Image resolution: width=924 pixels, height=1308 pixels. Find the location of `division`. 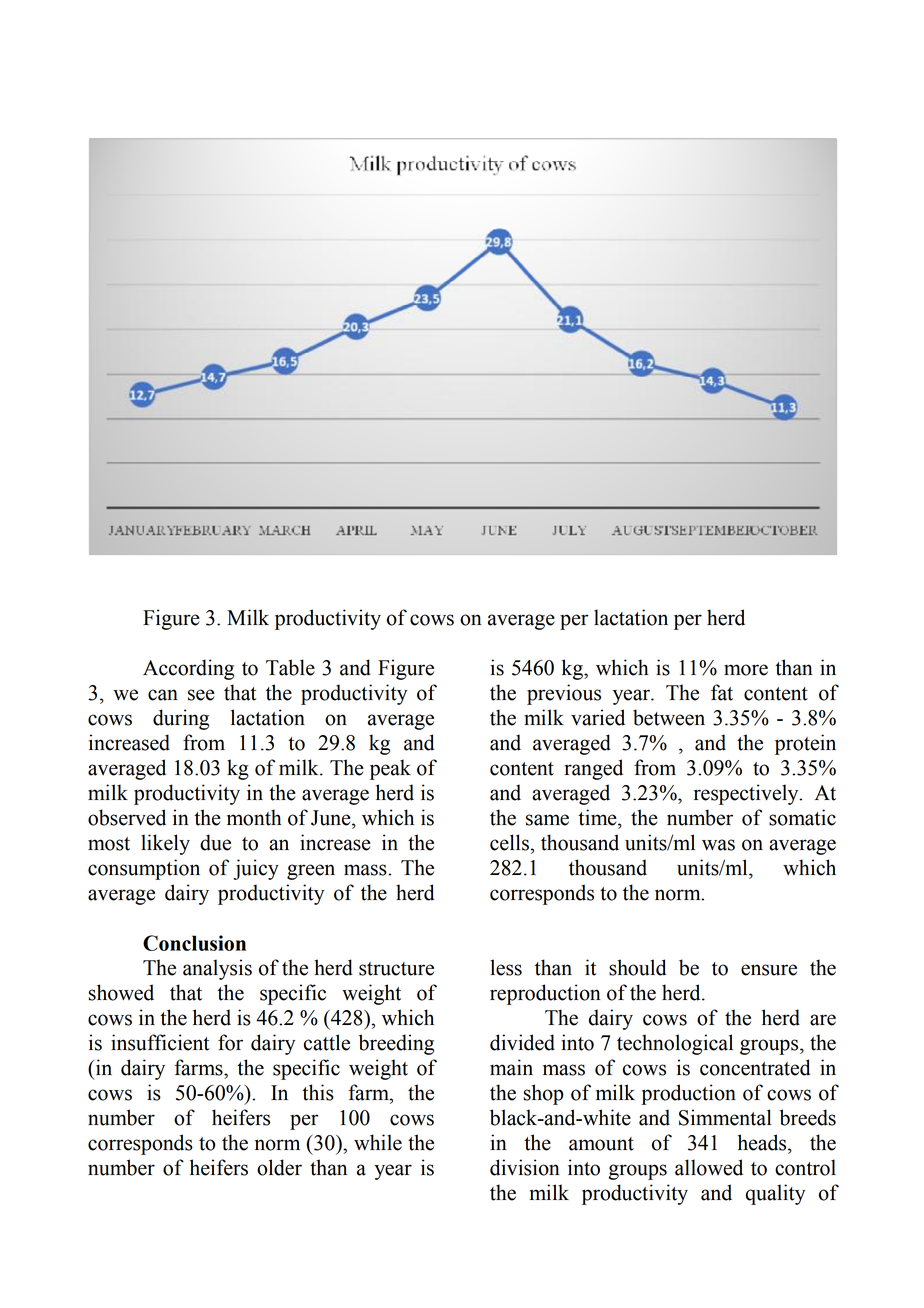

division is located at coordinates (525, 1167).
